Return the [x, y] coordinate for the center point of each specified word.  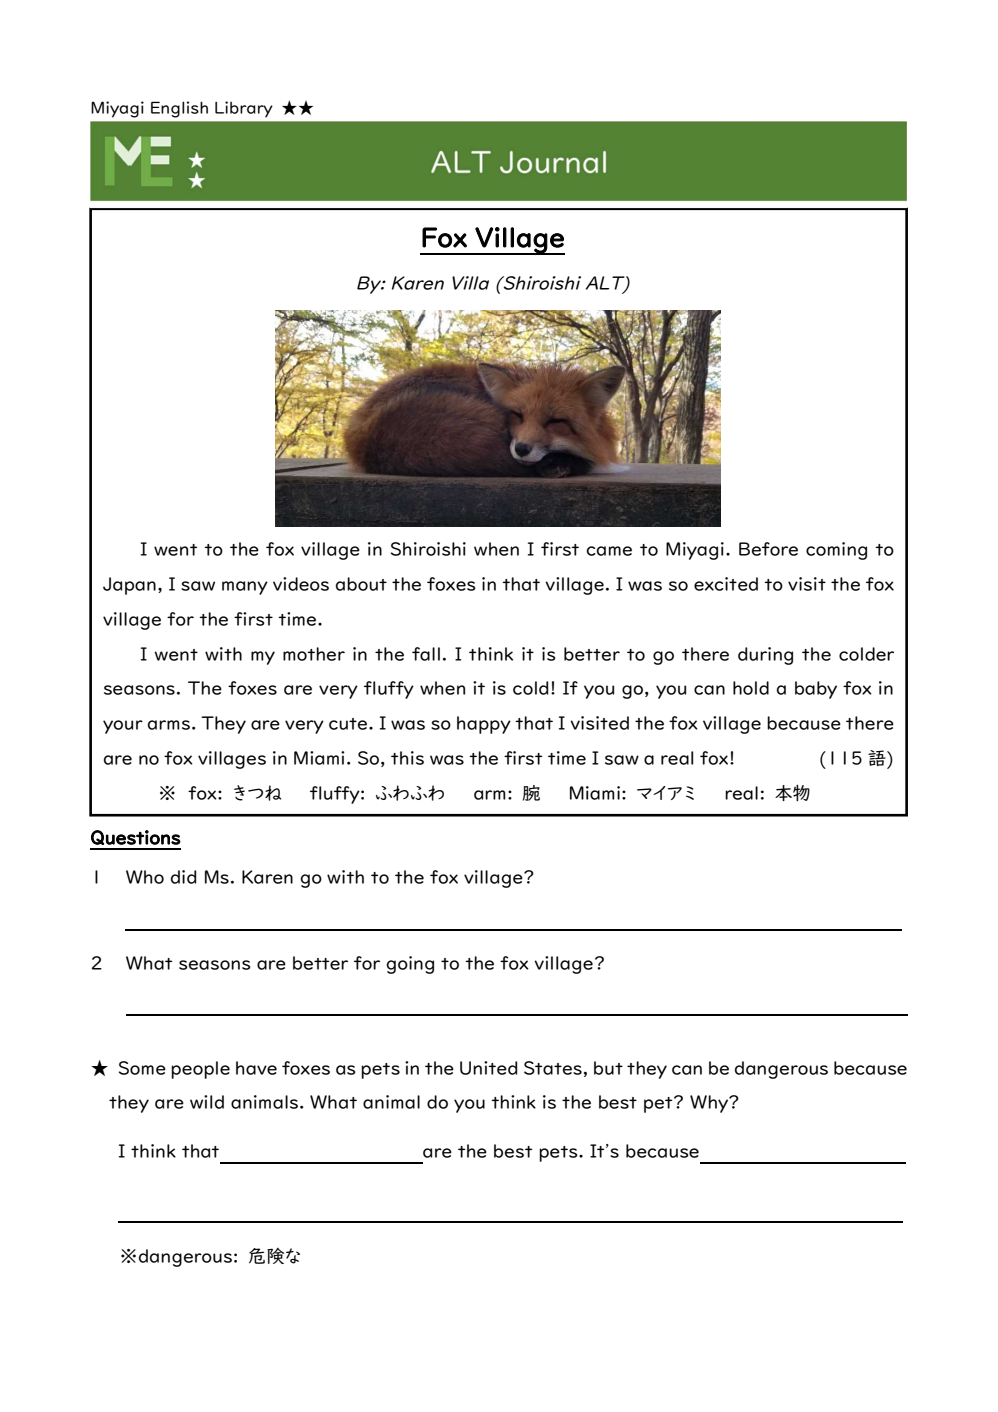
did [184, 877]
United [489, 1068]
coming [836, 551]
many [245, 588]
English [179, 109]
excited [726, 584]
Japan [129, 586]
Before [768, 549]
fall [426, 654]
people [200, 1070]
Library [244, 109]
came [609, 551]
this [407, 758]
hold [751, 688]
